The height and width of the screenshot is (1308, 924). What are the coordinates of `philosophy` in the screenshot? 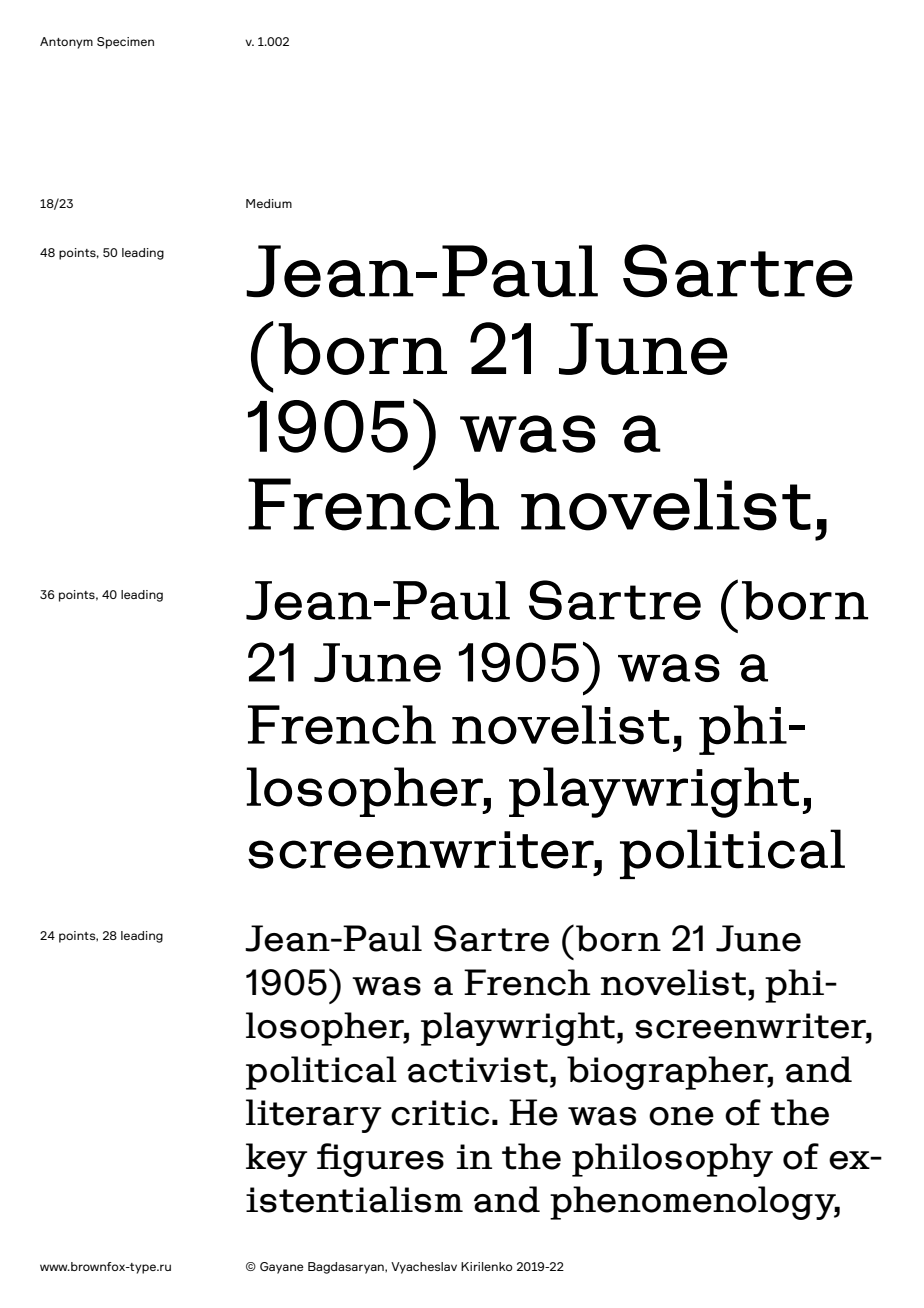 It's located at (672, 1160).
